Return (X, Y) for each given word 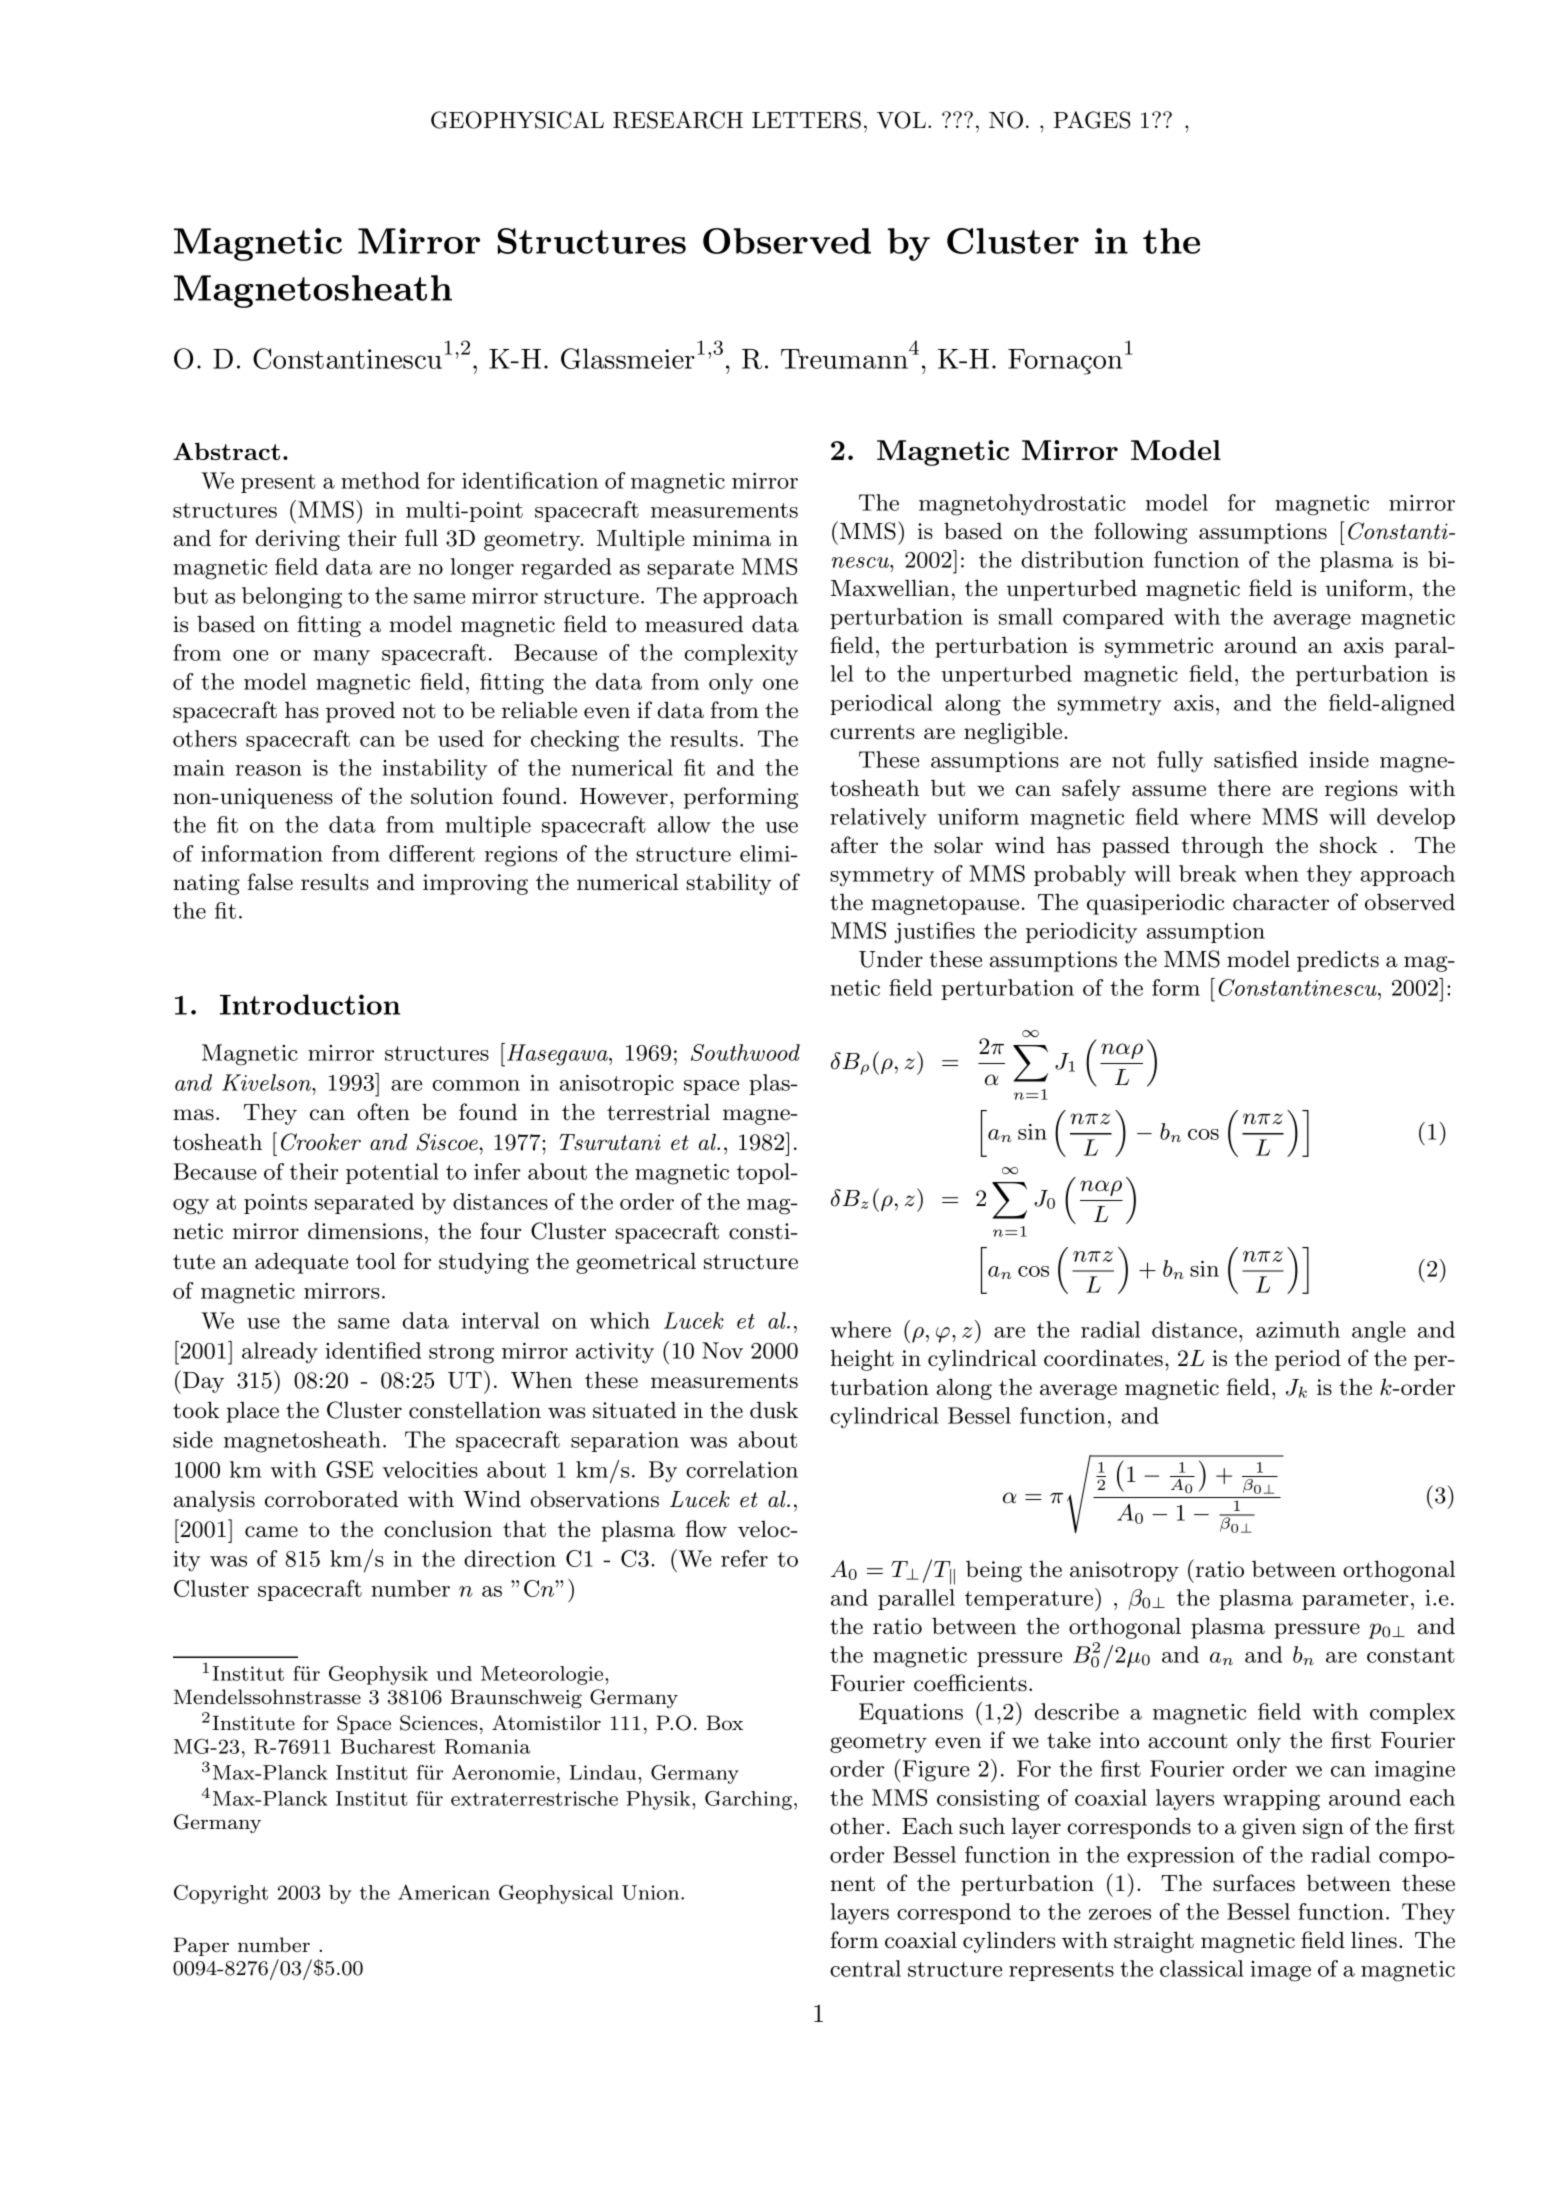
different (432, 853)
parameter (1355, 1600)
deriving (298, 540)
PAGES (1092, 120)
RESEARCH (678, 120)
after (854, 845)
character (1281, 902)
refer (744, 1558)
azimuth (1298, 1329)
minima (732, 538)
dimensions (365, 1231)
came (271, 1532)
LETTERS (806, 120)
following (1141, 533)
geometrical (636, 1263)
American (444, 1892)
